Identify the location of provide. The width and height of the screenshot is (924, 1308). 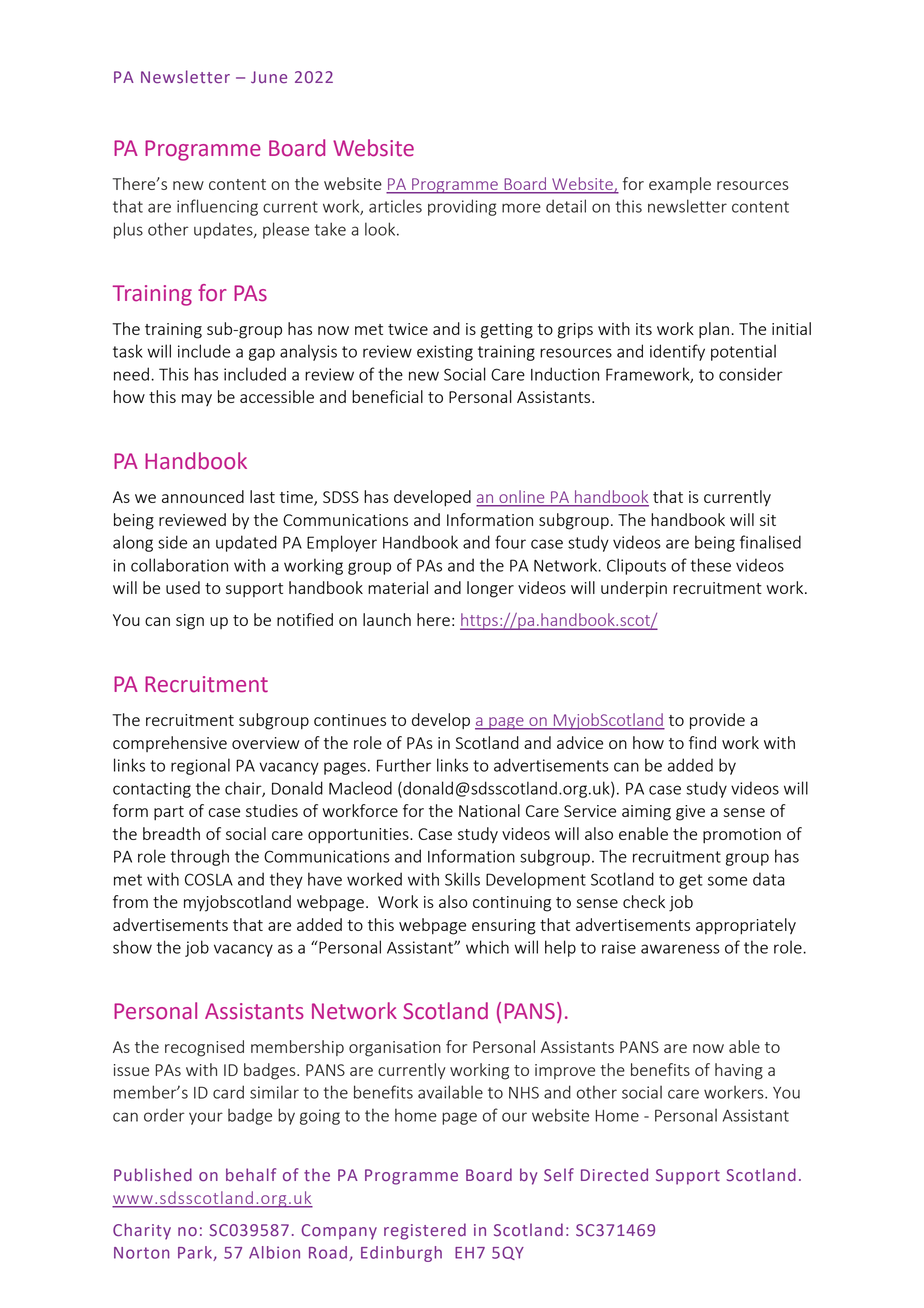
(717, 721).
